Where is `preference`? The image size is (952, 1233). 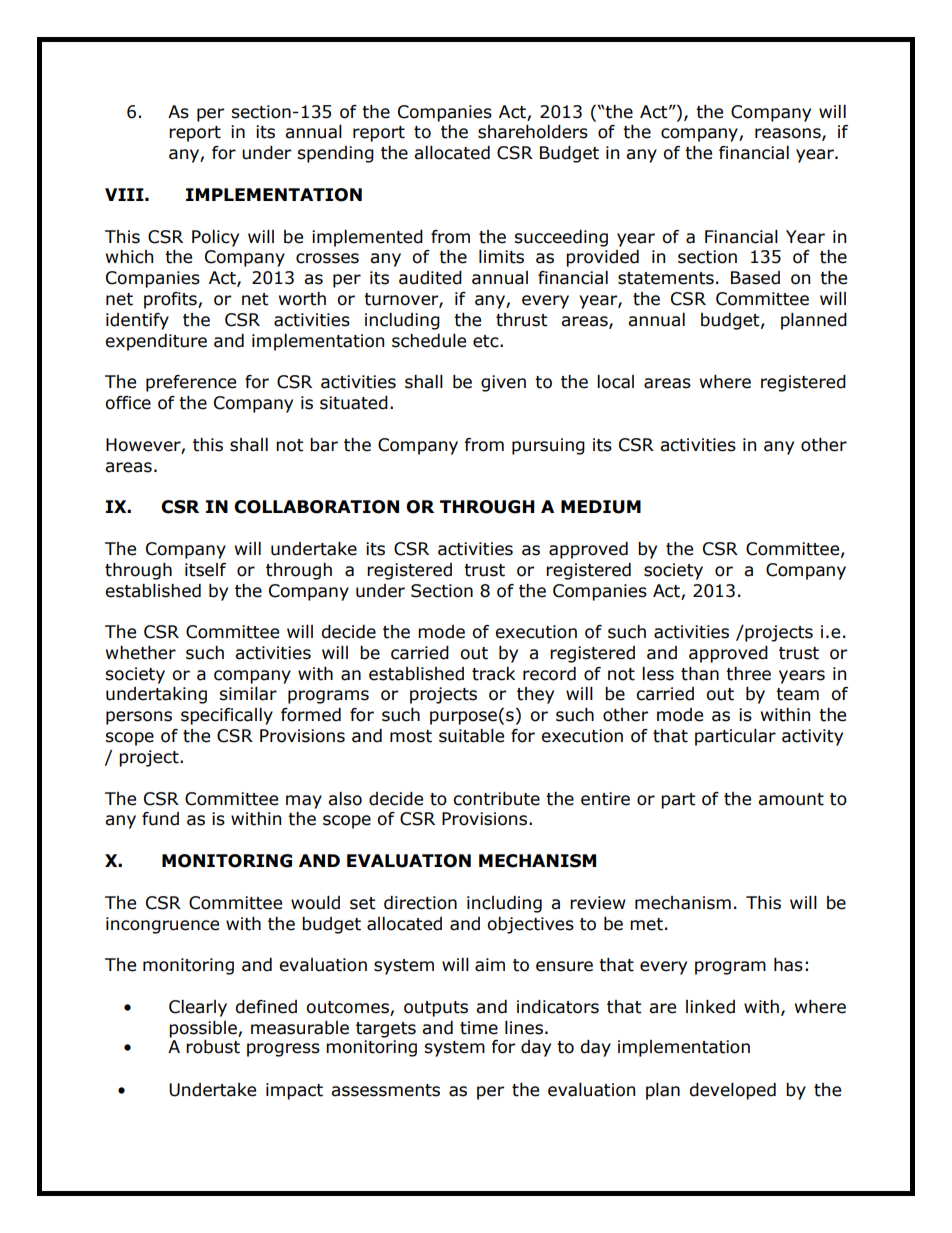
preference is located at coordinates (191, 383).
